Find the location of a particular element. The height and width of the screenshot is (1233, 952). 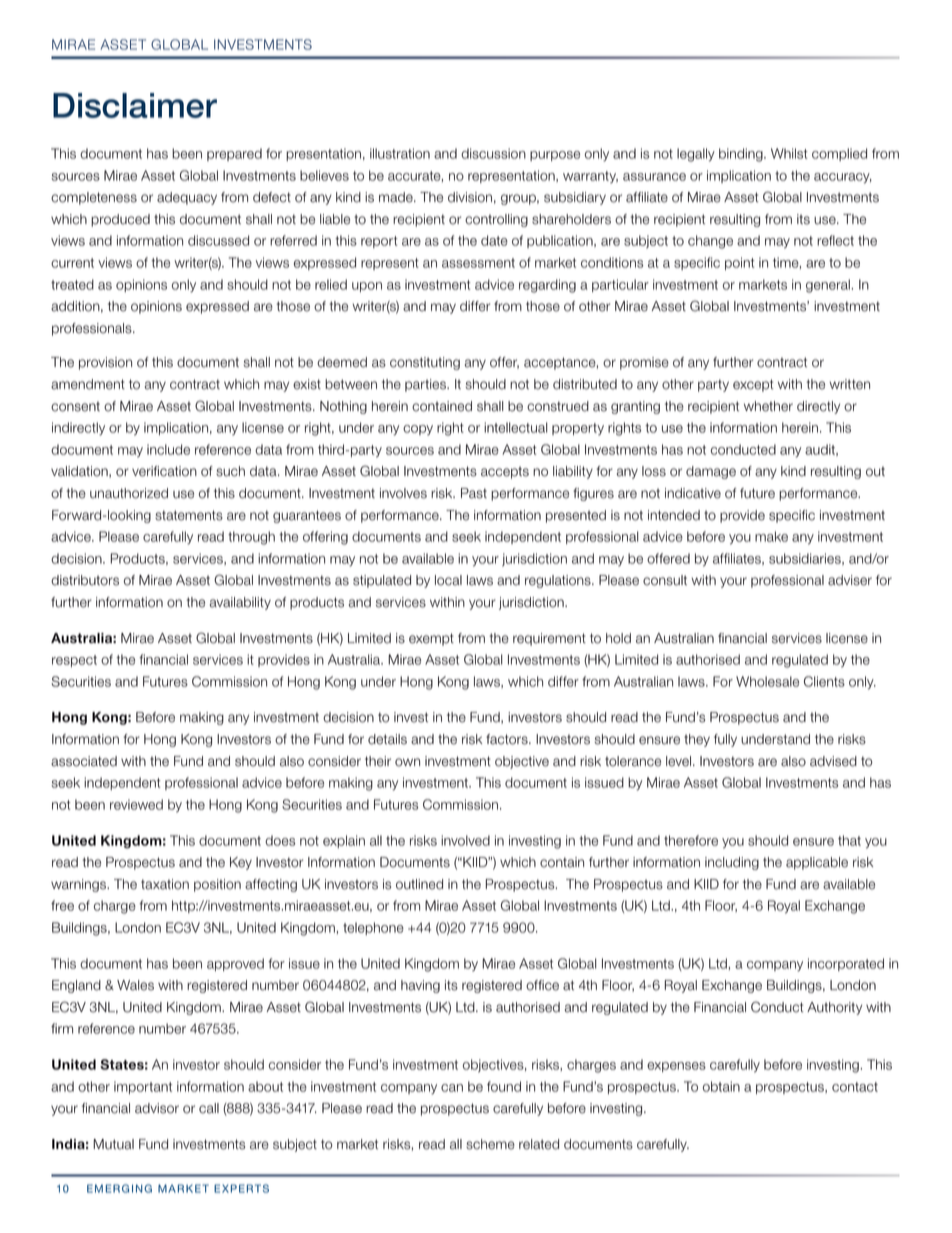

Disclaimer is located at coordinates (135, 105).
